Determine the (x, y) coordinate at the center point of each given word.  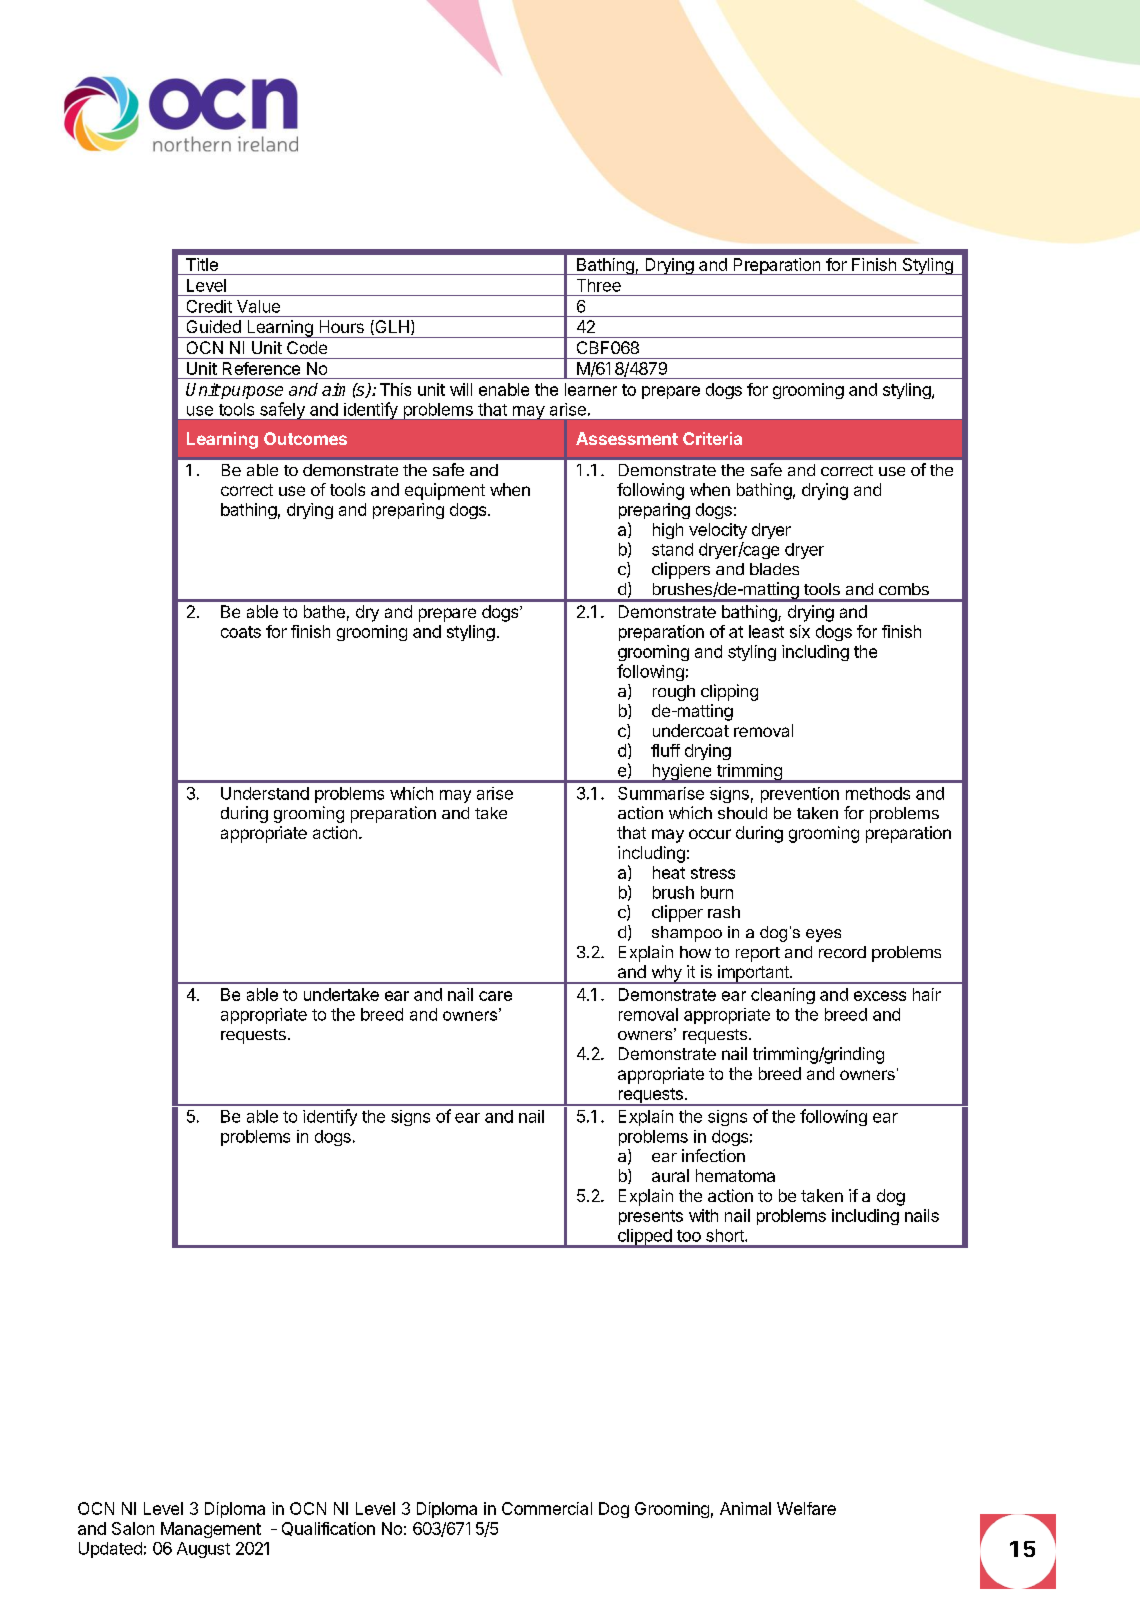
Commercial (547, 1508)
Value (258, 306)
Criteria (712, 438)
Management (211, 1530)
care (495, 996)
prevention (800, 795)
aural (670, 1175)
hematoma (735, 1175)
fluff (665, 750)
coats (241, 632)
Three (599, 285)
